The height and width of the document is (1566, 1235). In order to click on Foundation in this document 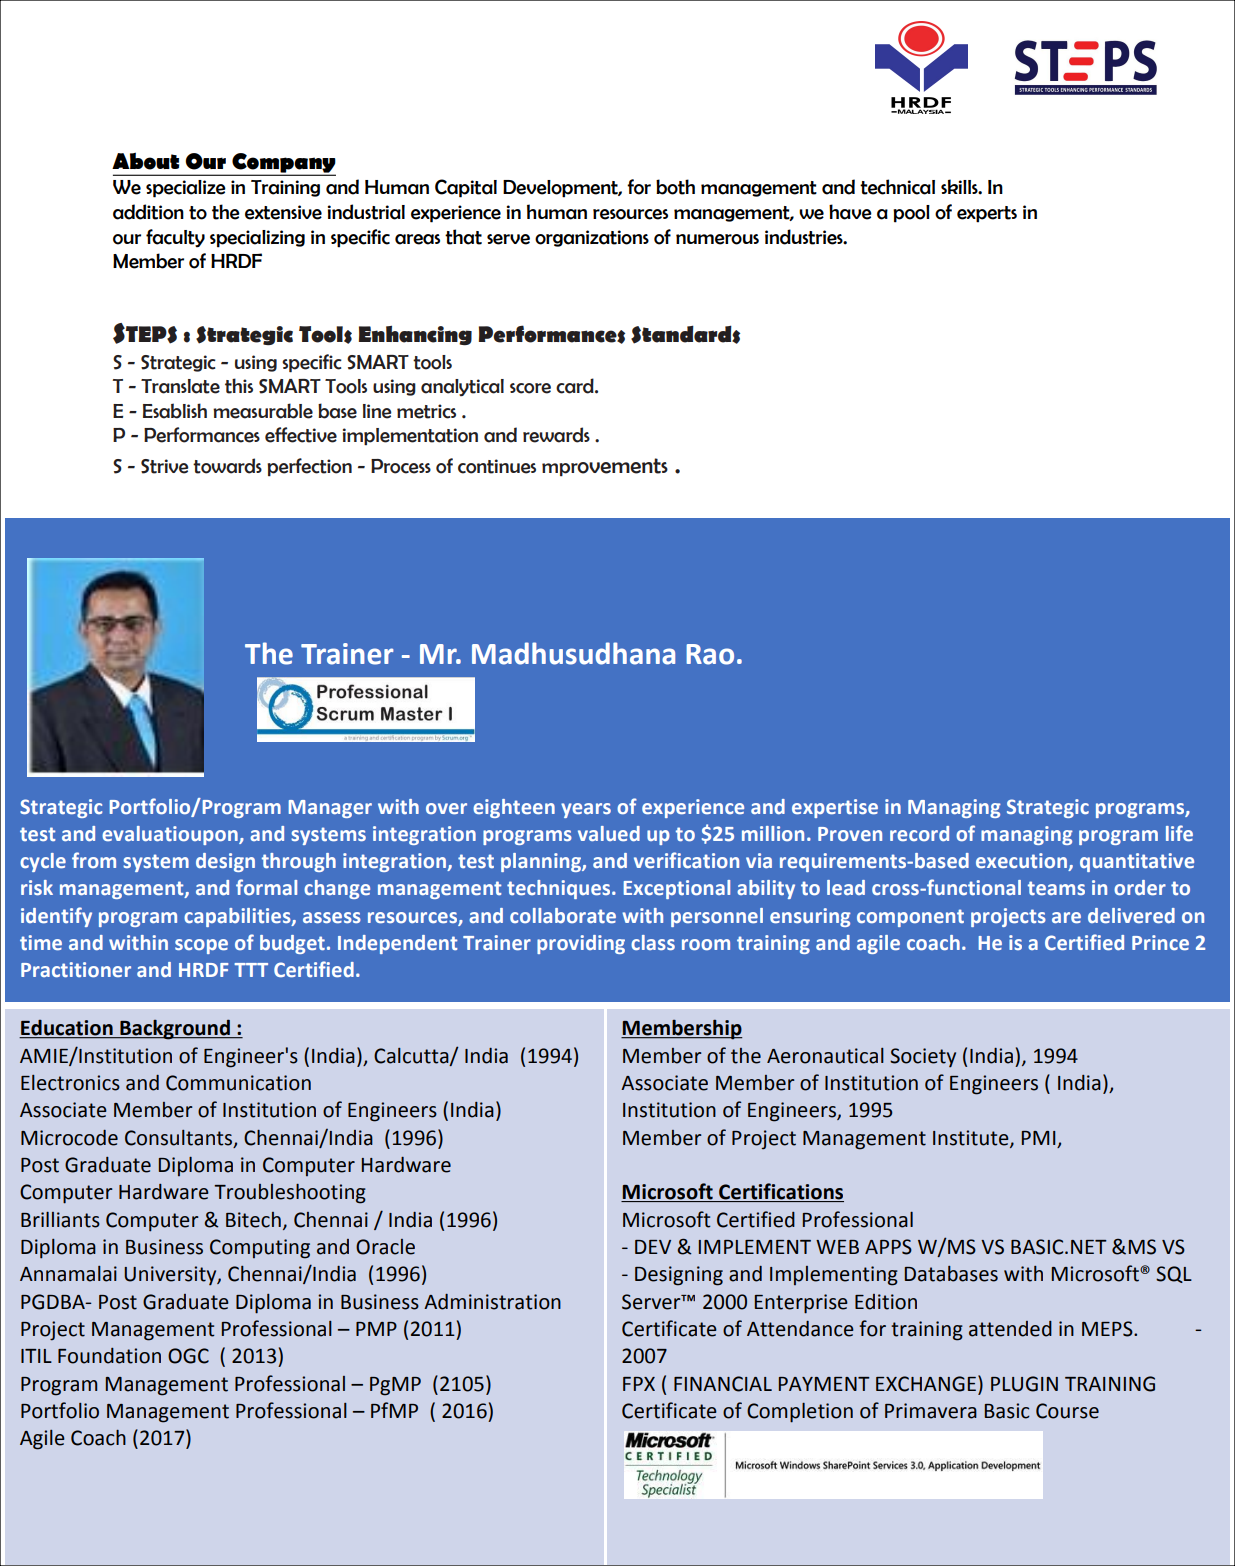, I will do `click(109, 1356)`.
